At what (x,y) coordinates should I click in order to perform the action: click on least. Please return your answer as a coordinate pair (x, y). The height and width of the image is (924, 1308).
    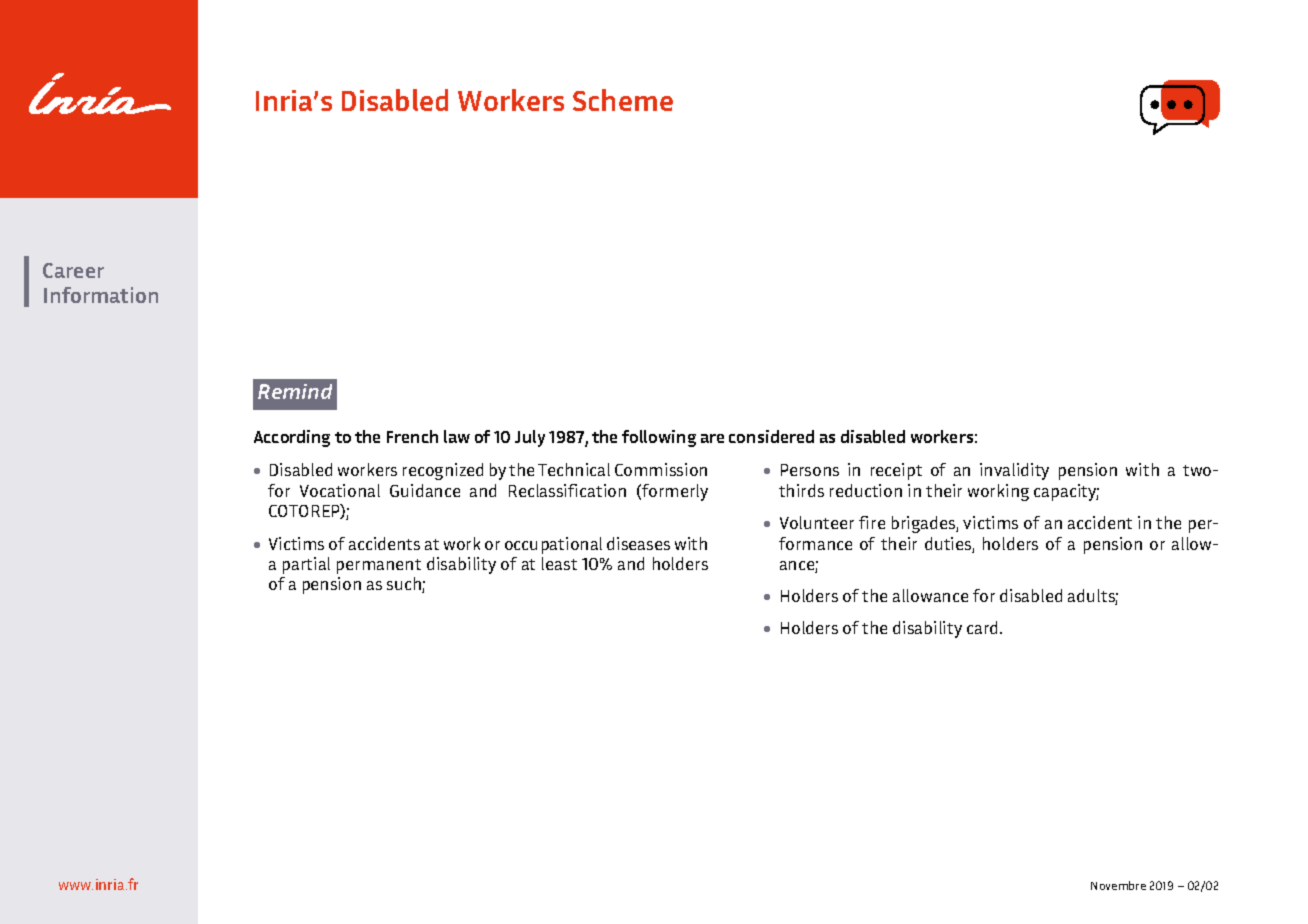
    Looking at the image, I should click on (559, 563).
